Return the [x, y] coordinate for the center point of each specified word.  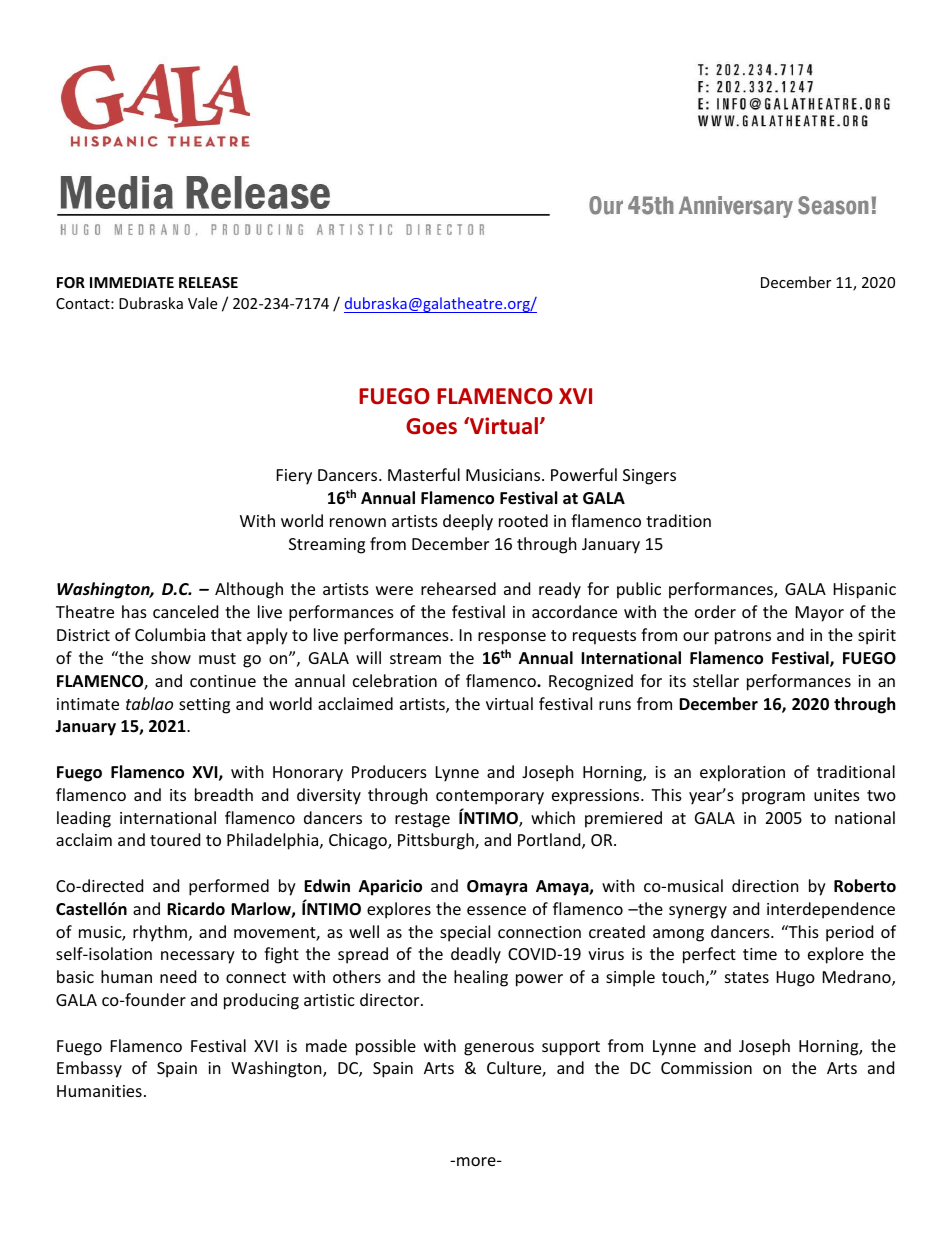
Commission [706, 1068]
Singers [649, 477]
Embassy [89, 1069]
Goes [431, 426]
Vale [202, 303]
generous [499, 1049]
